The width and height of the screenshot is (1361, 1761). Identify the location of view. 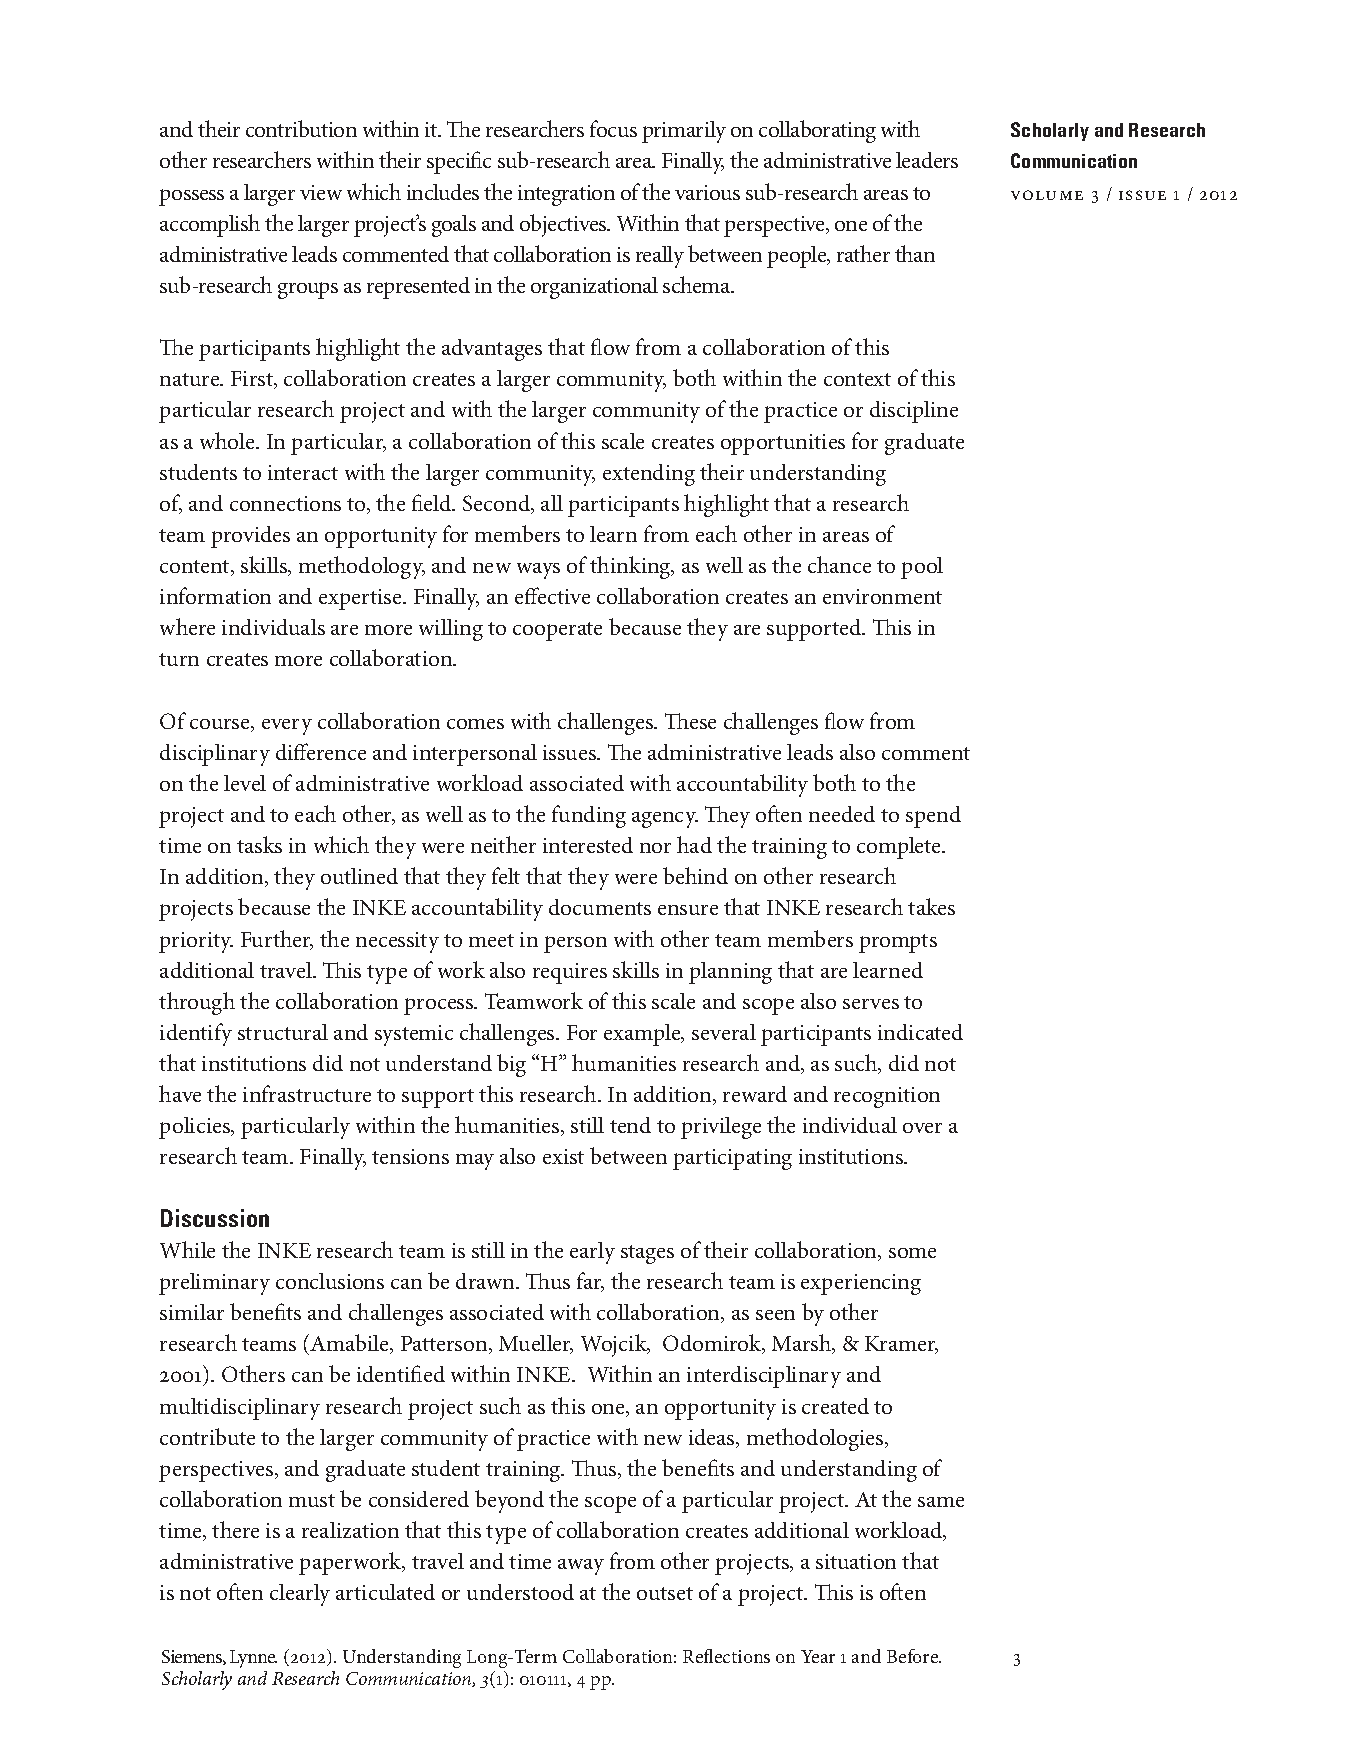
(321, 192).
